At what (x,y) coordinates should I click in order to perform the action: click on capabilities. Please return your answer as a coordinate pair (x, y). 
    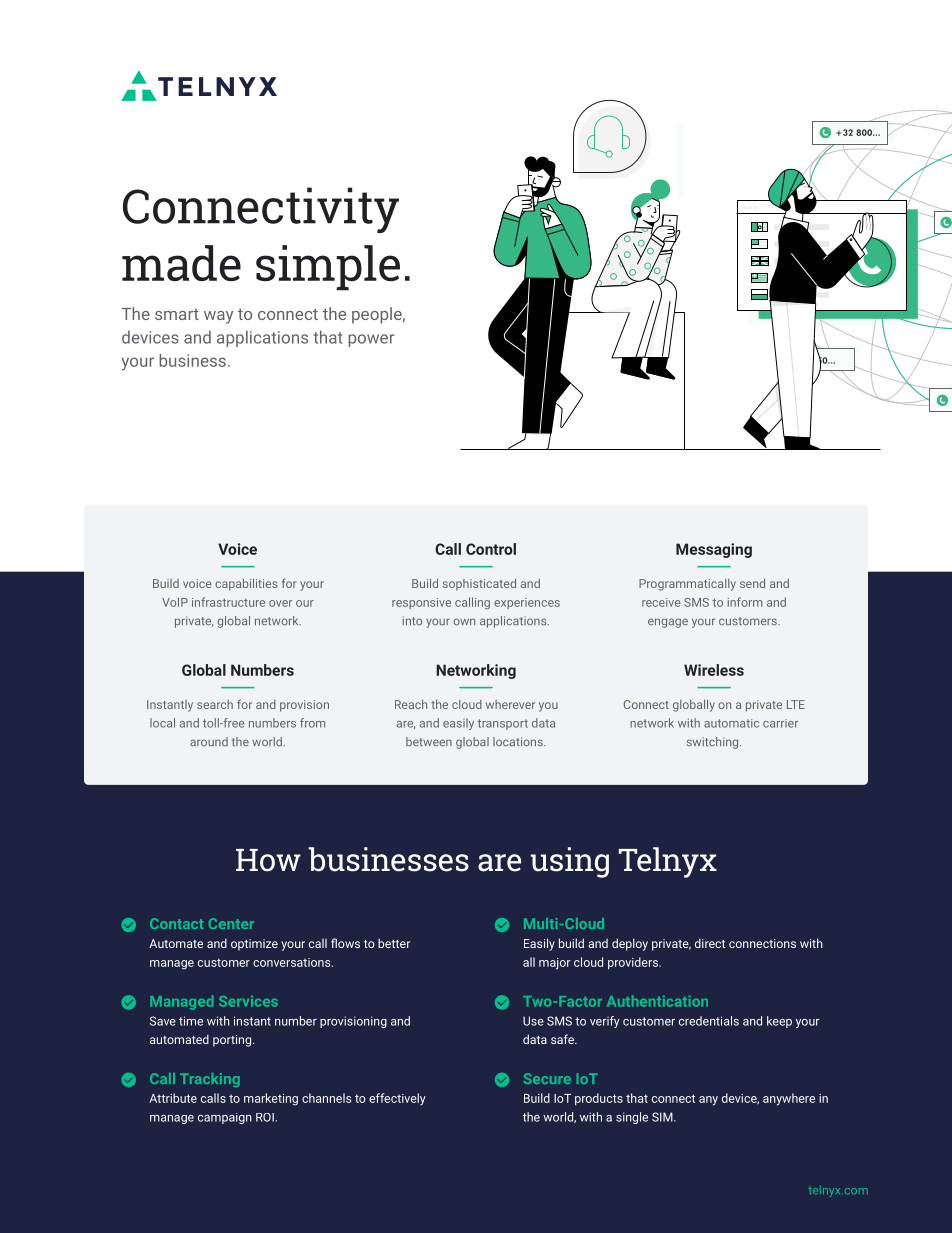
    Looking at the image, I should click on (246, 584).
